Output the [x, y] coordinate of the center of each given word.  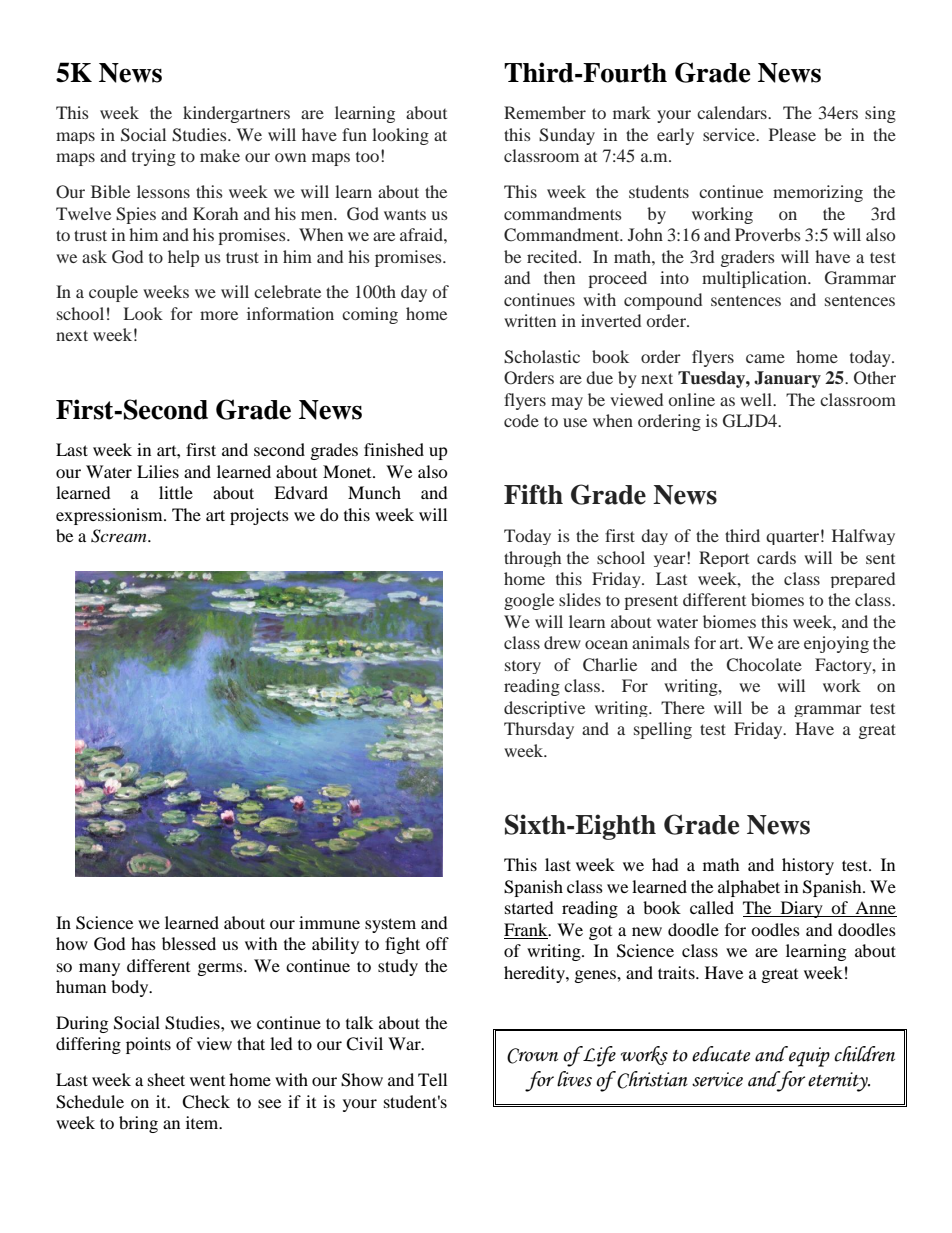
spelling [663, 730]
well [757, 399]
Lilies [158, 471]
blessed [189, 943]
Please [792, 134]
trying [154, 157]
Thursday [539, 730]
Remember [545, 112]
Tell [432, 1079]
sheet [166, 1079]
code [521, 420]
